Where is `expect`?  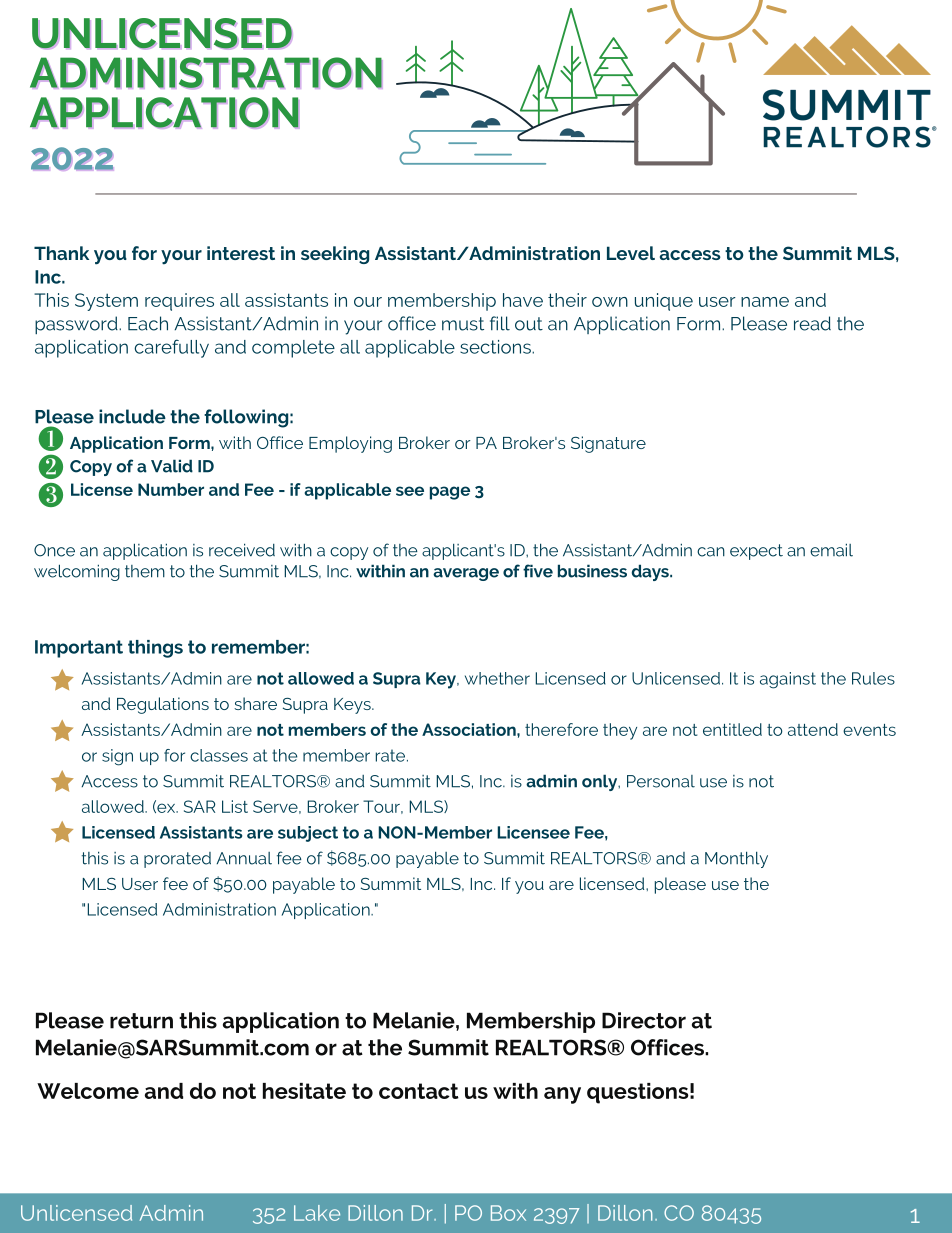 expect is located at coordinates (756, 552).
